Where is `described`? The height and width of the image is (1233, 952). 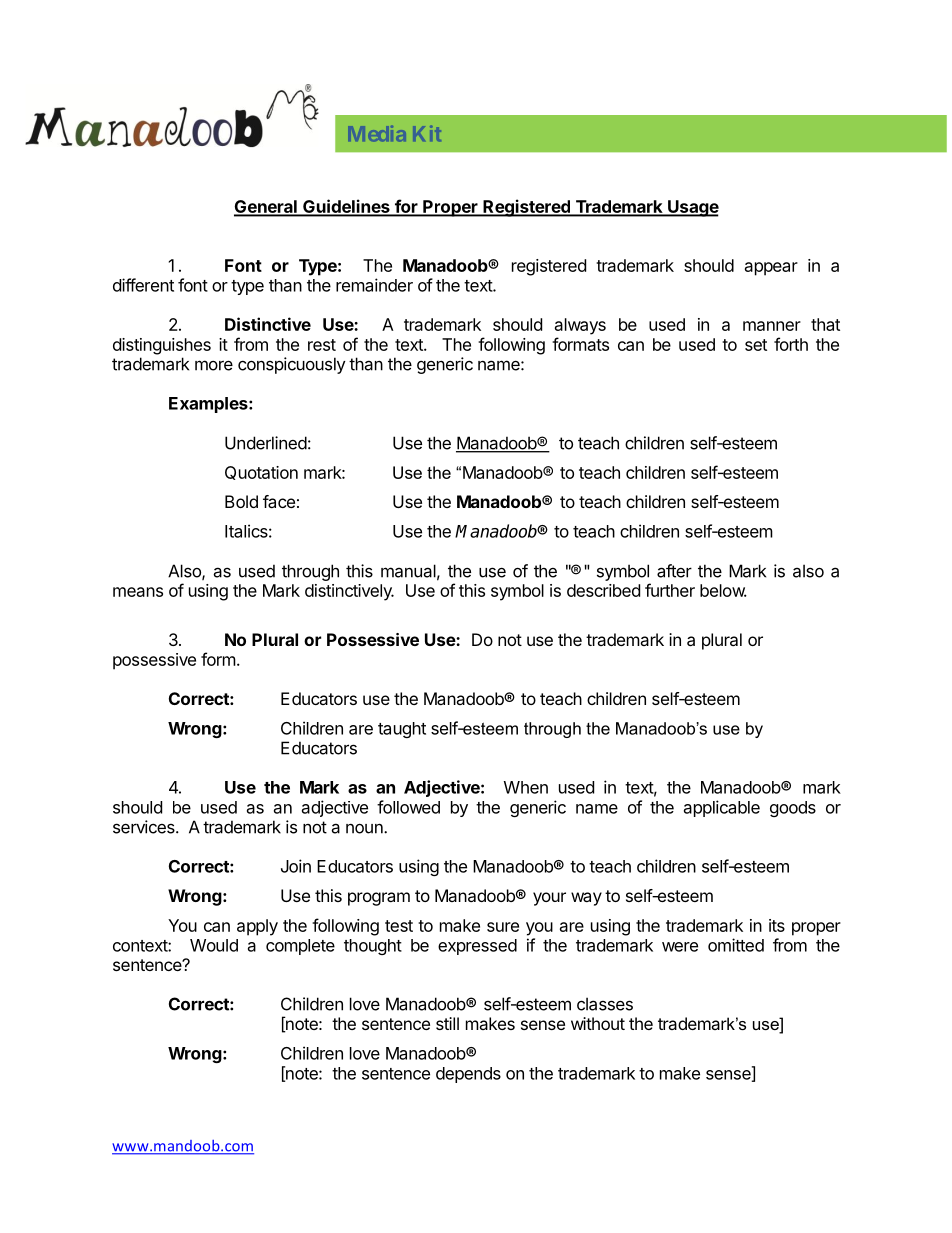 described is located at coordinates (603, 590).
